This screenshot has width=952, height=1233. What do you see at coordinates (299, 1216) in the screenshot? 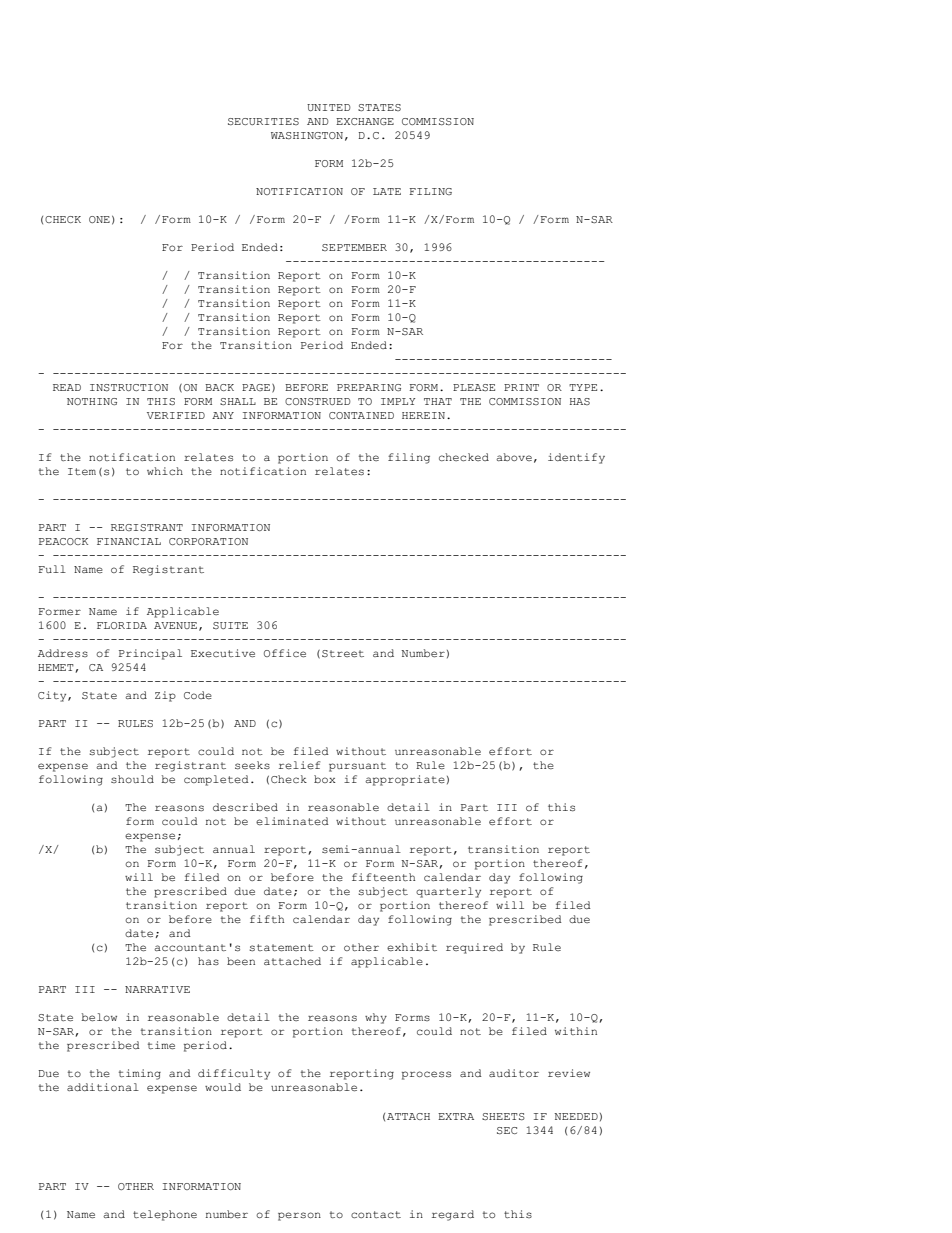
I see `person` at bounding box center [299, 1216].
